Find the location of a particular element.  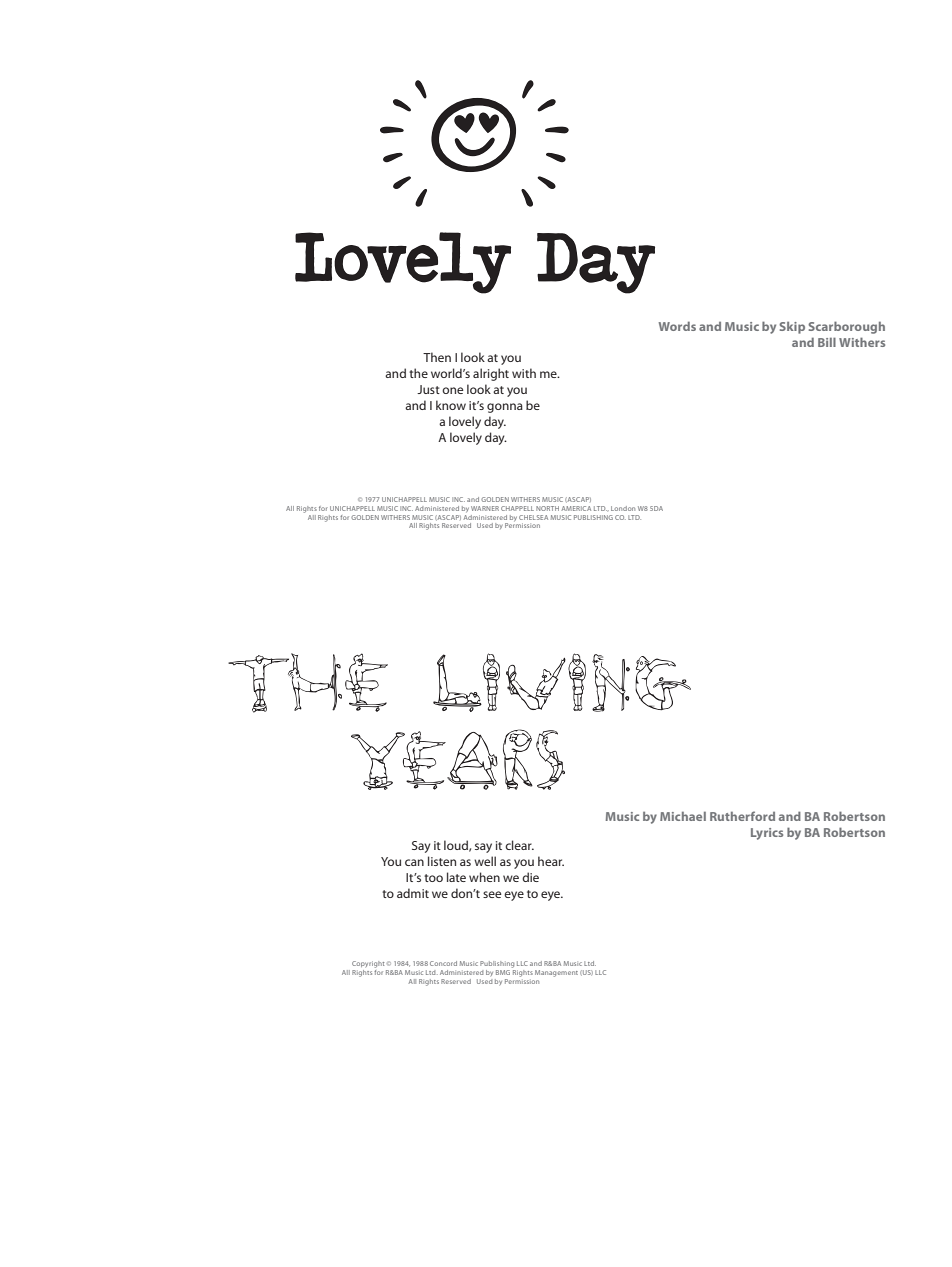

Living is located at coordinates (562, 682).
